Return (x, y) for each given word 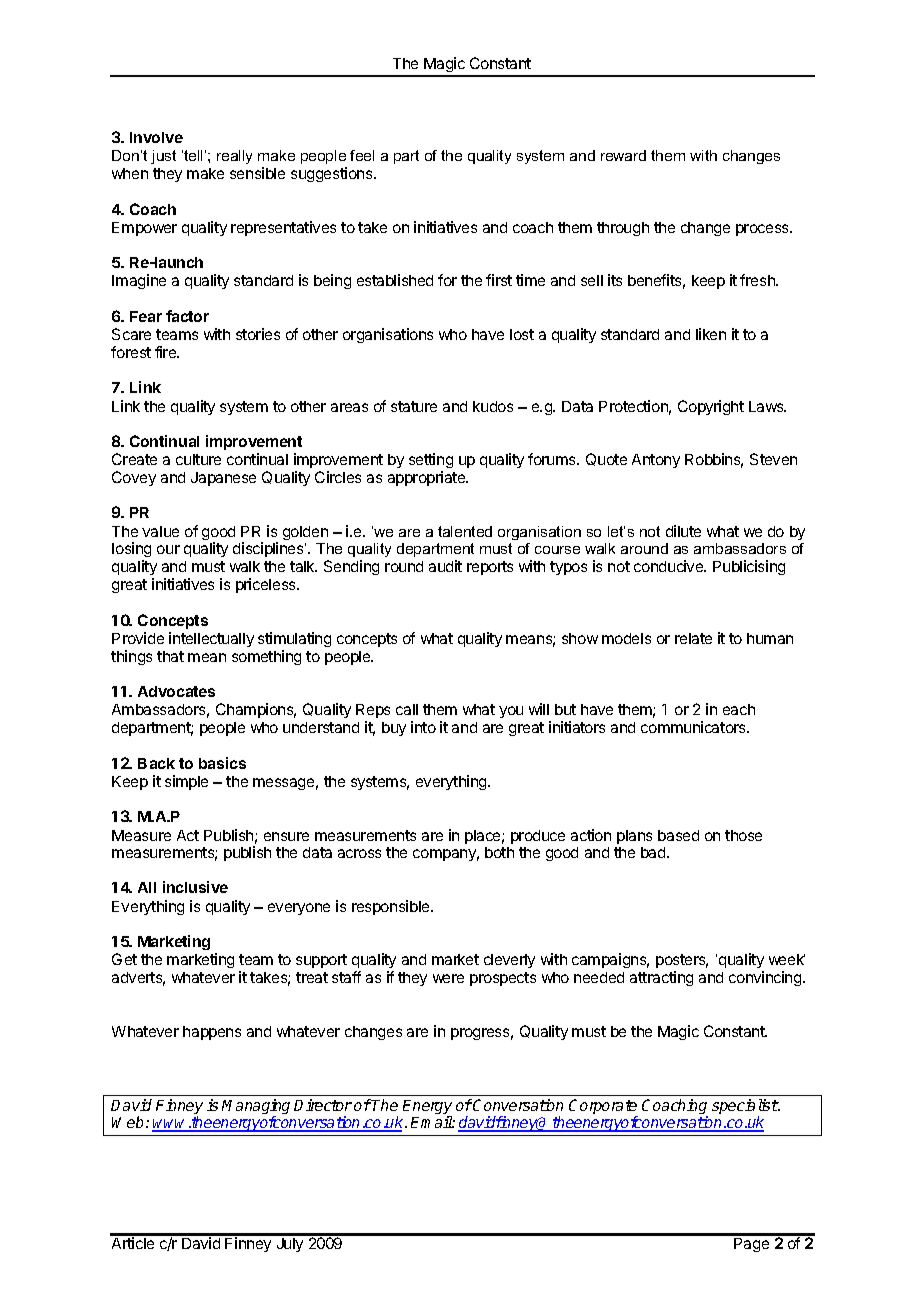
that (170, 656)
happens (212, 1033)
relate (693, 638)
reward (623, 155)
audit (445, 566)
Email (432, 1122)
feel (362, 155)
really (234, 157)
